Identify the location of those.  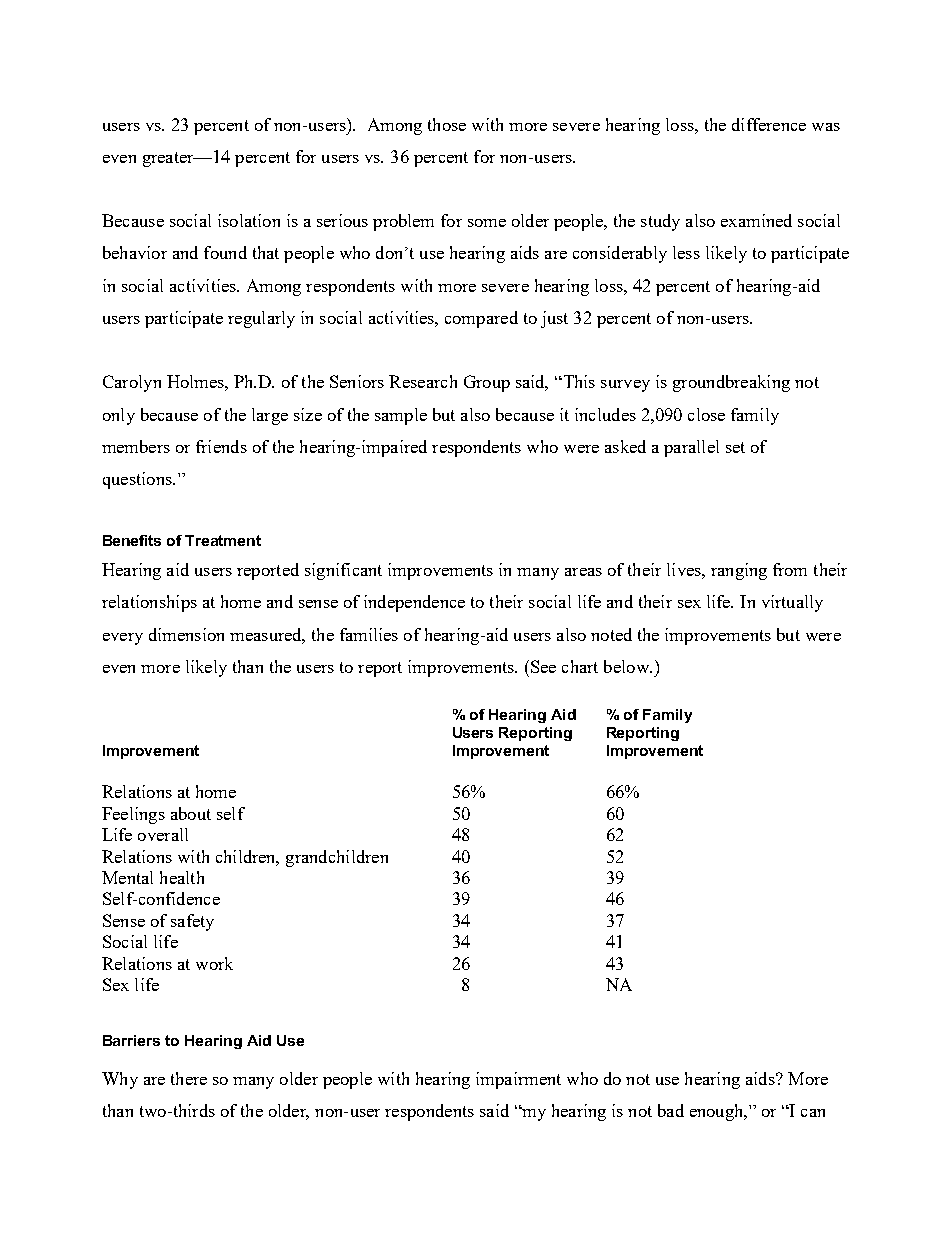
(447, 124).
